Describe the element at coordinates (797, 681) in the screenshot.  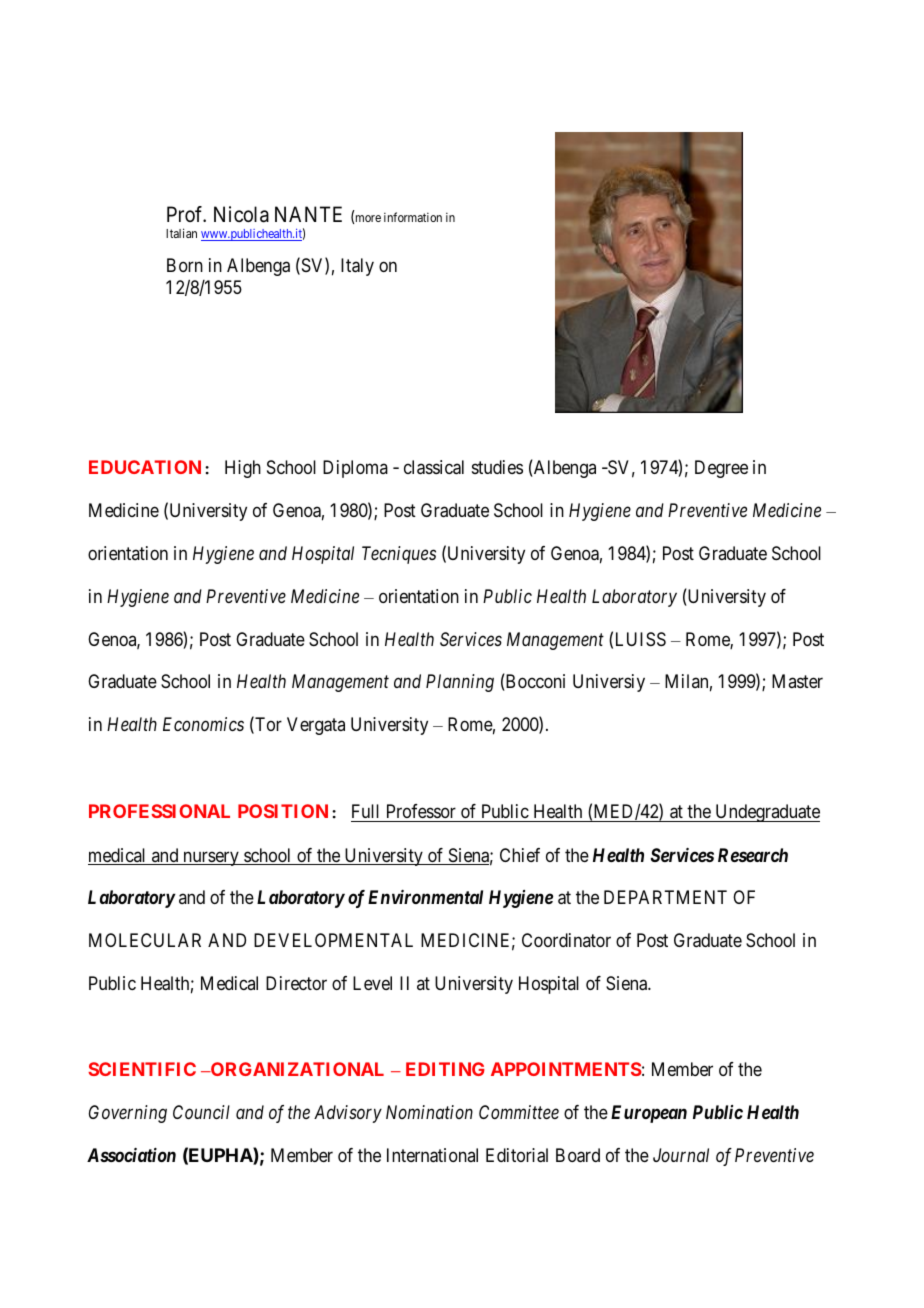
I see `Master` at that location.
